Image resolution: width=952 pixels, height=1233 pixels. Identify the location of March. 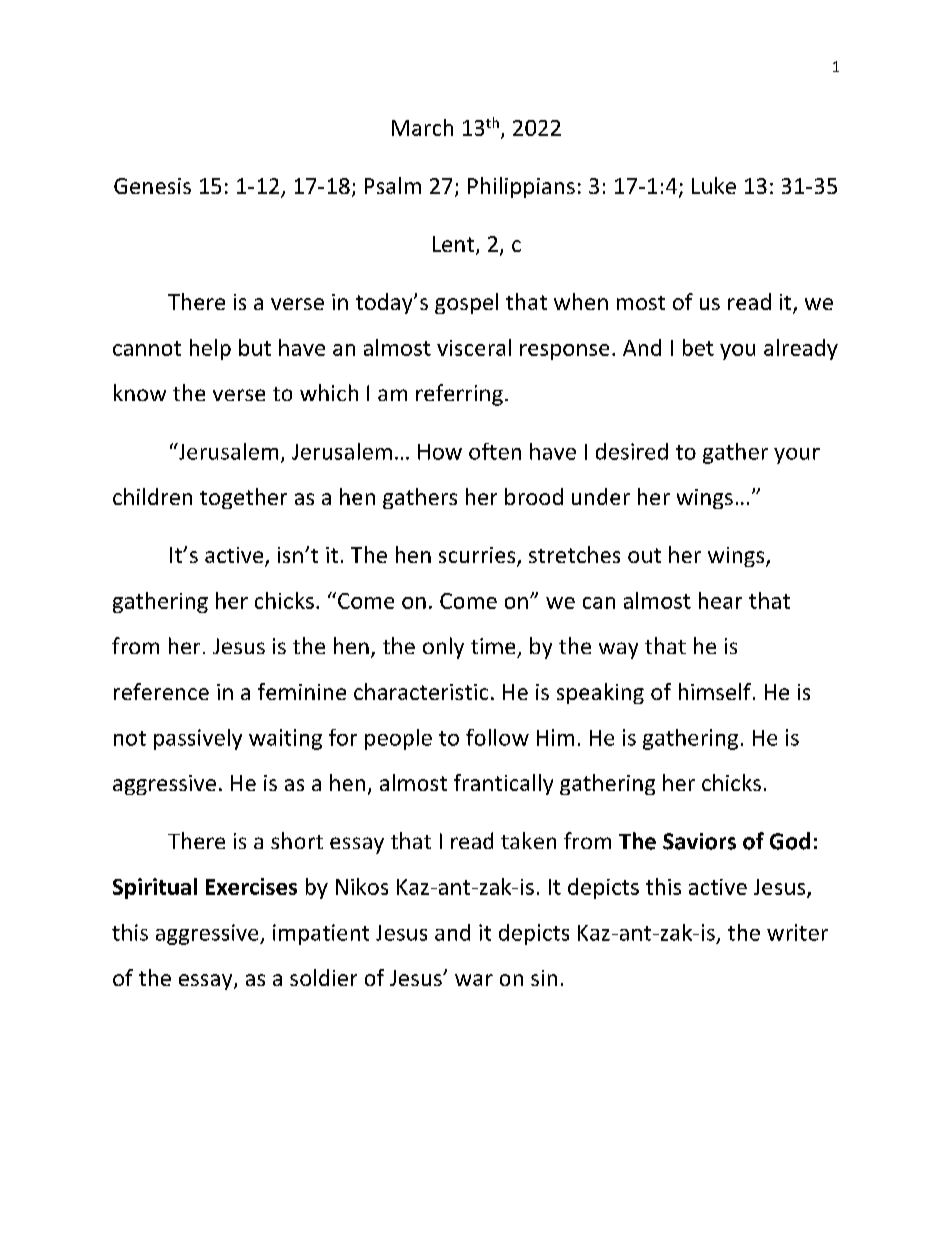
(422, 127).
